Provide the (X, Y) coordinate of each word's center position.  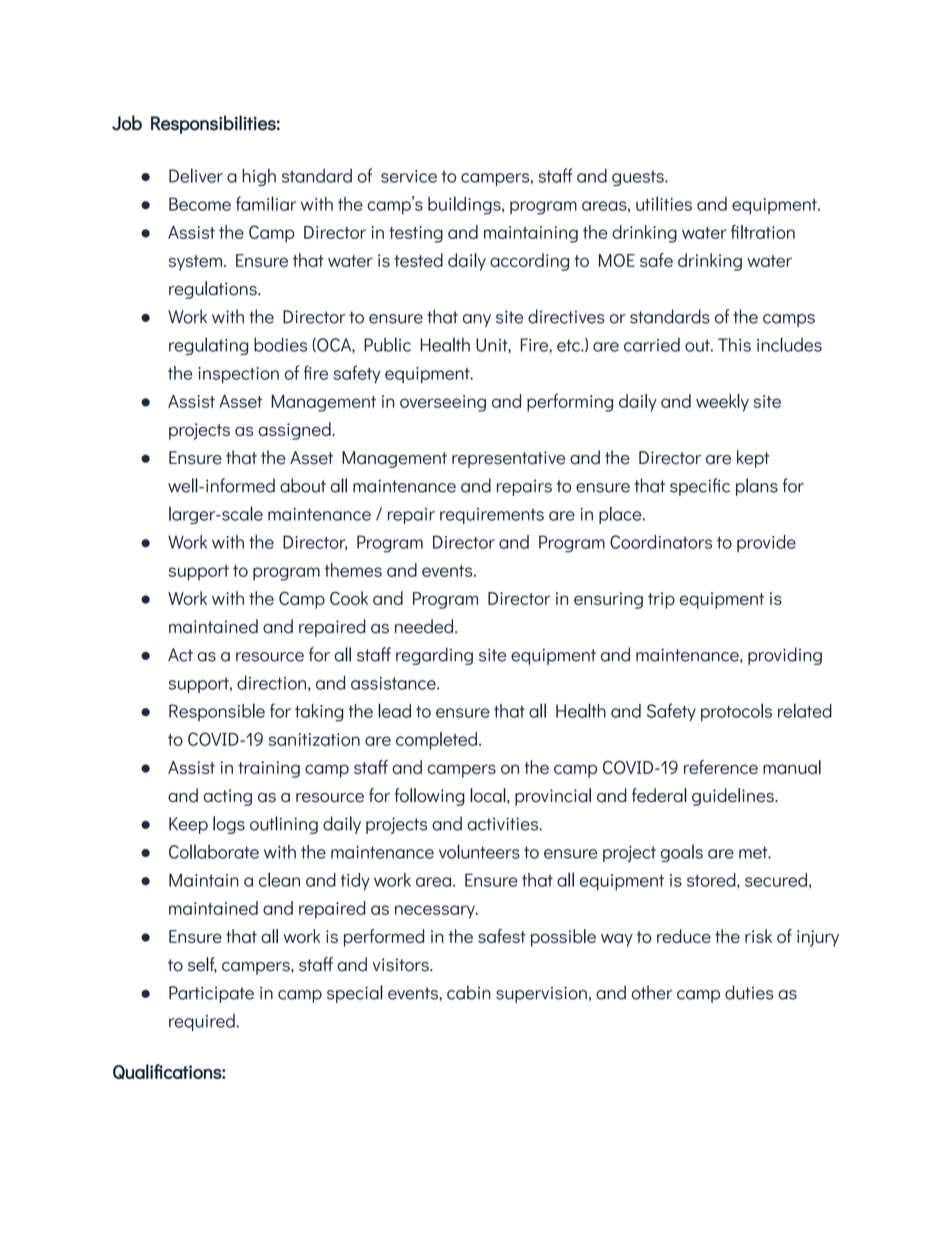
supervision (541, 994)
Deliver (196, 175)
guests (639, 178)
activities (503, 824)
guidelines (734, 797)
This (734, 344)
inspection (238, 375)
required (202, 1022)
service (409, 176)
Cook (349, 598)
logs (229, 825)
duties (749, 992)
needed (424, 626)
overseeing (443, 403)
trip (661, 600)
